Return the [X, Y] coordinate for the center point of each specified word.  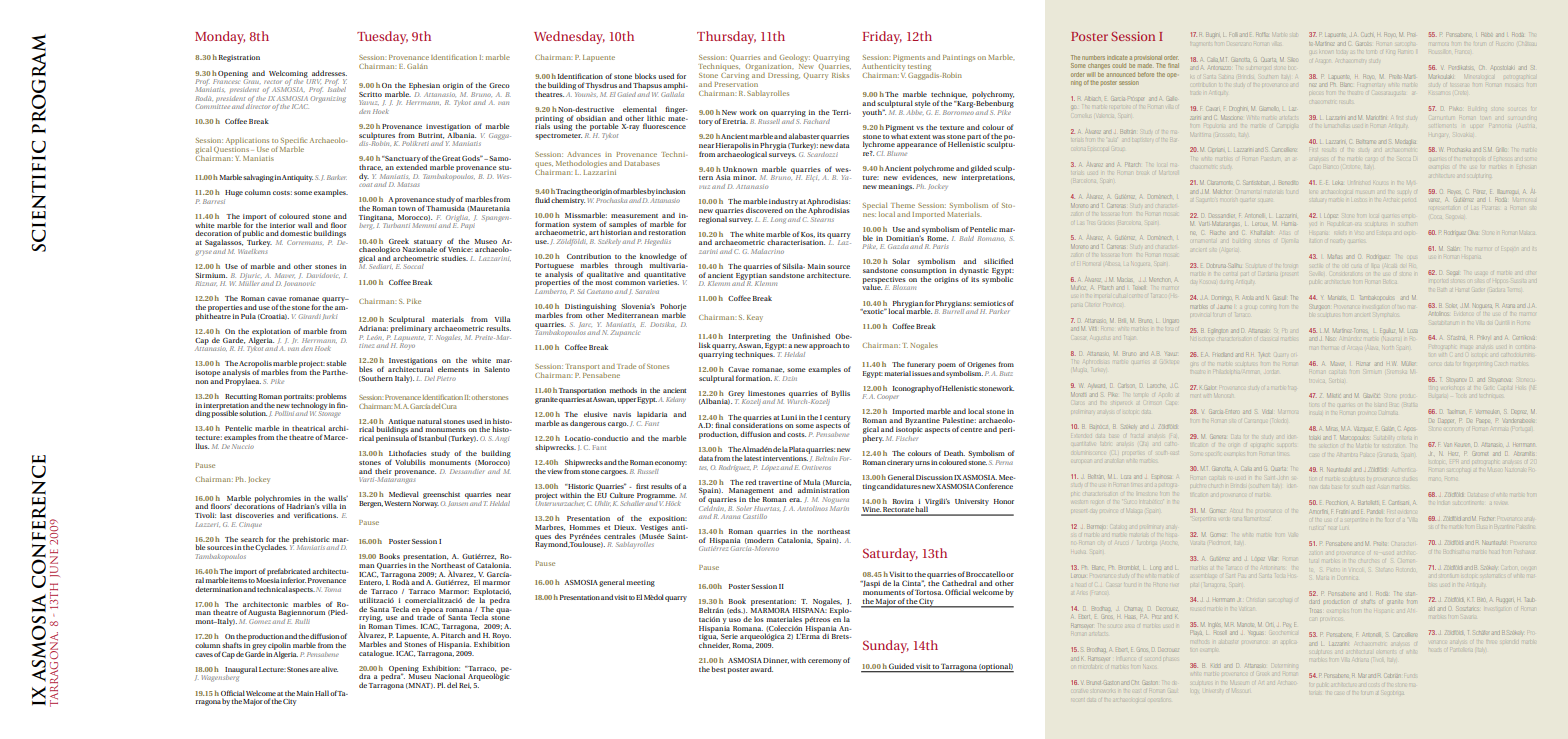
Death [954, 453]
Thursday [726, 37]
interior [282, 225]
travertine [775, 482]
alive [329, 669]
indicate [1117, 57]
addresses [329, 73]
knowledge [658, 258]
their [383, 471]
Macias [1124, 279]
